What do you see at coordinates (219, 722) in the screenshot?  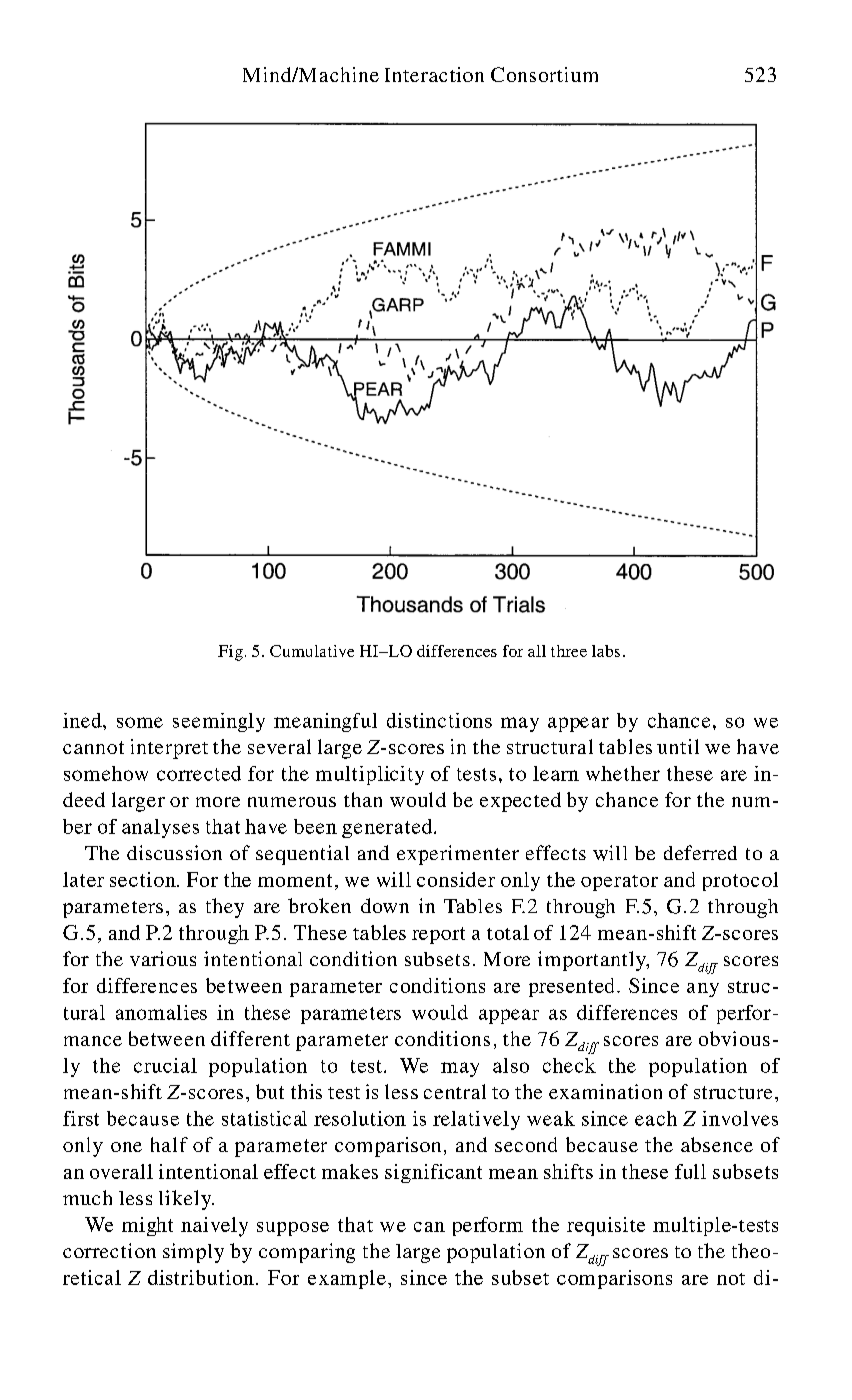 I see `seemingly` at bounding box center [219, 722].
